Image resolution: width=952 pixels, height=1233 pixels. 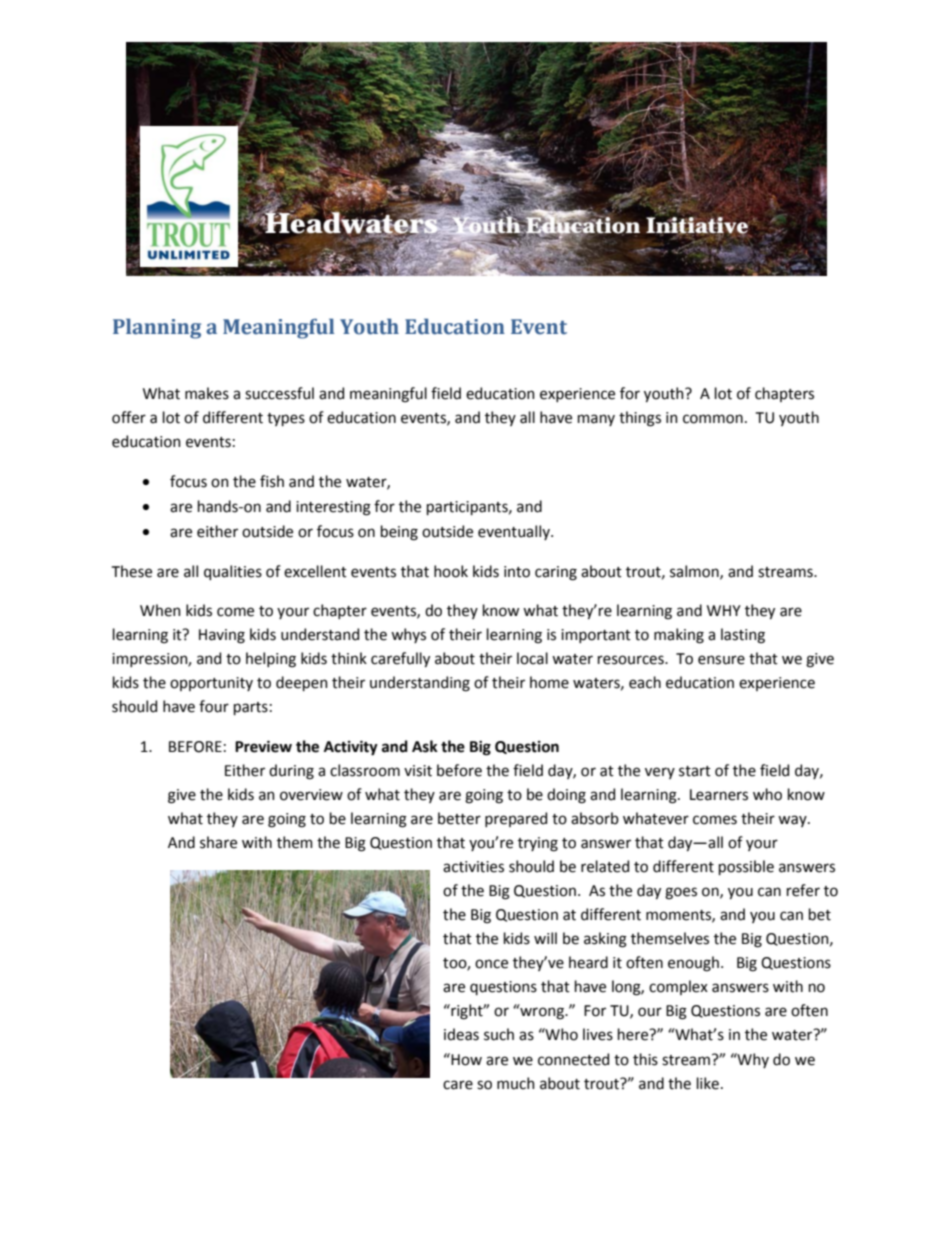 I want to click on hook, so click(x=451, y=571).
